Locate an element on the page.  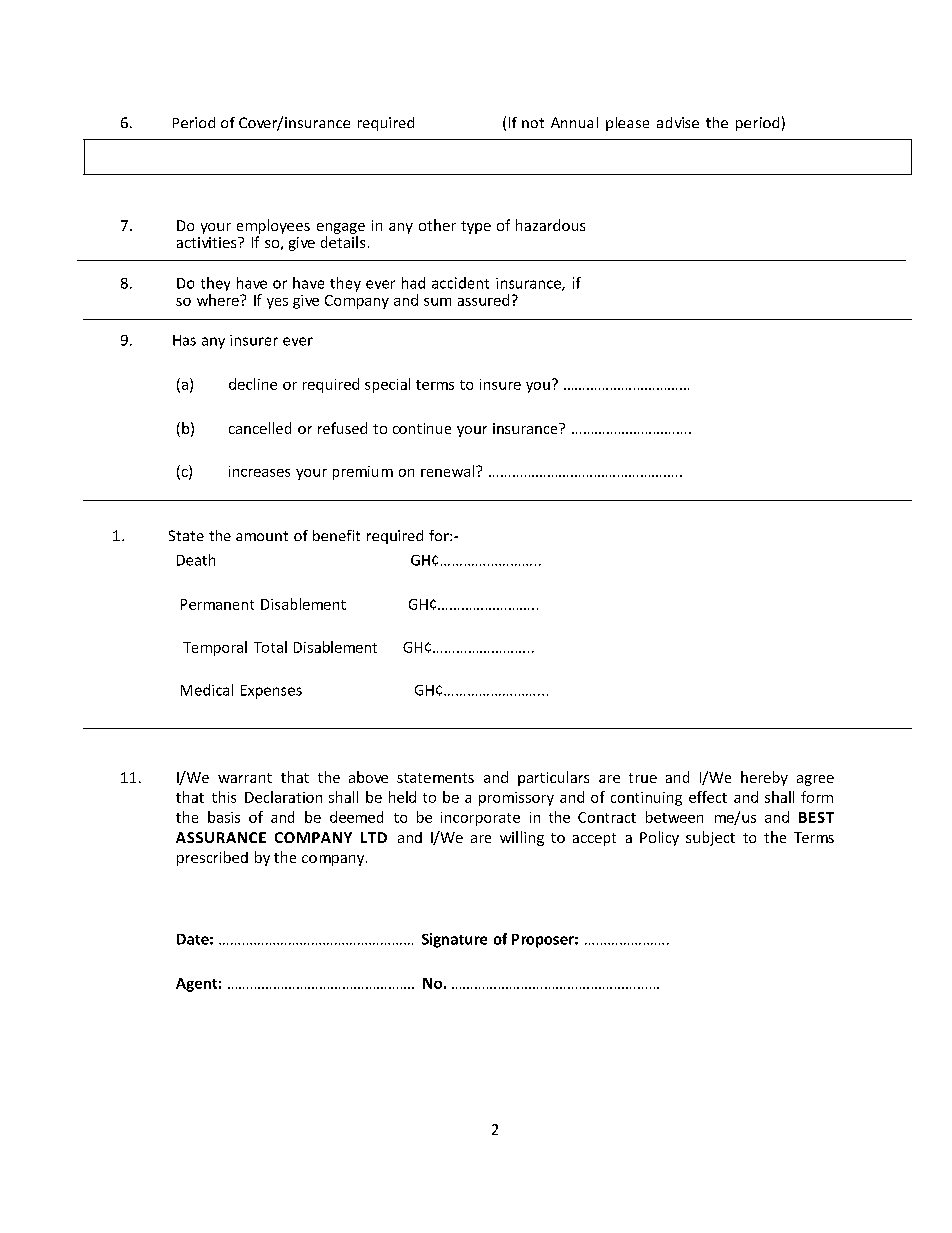
Signature is located at coordinates (454, 940).
